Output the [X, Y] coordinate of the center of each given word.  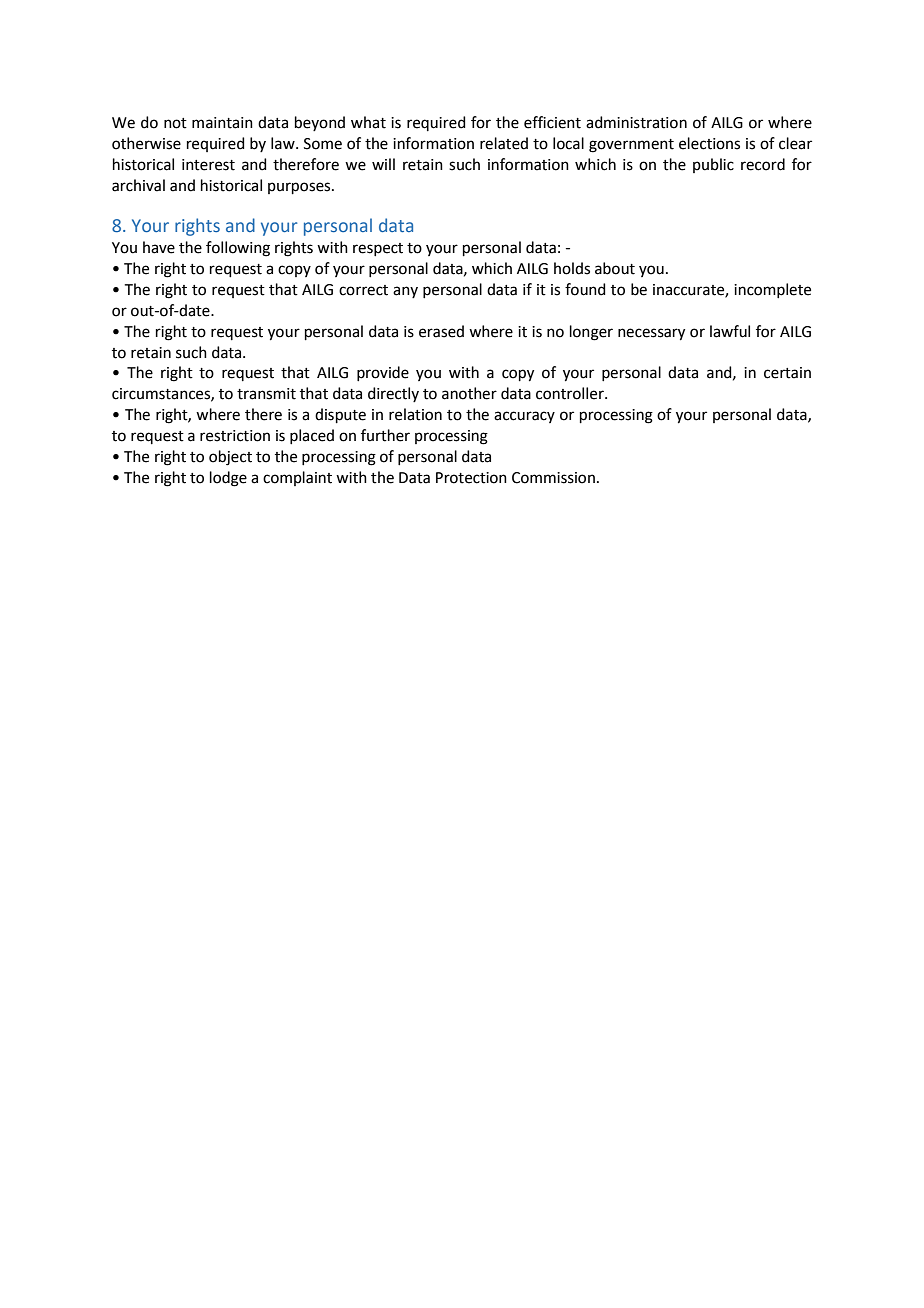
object [230, 458]
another [469, 393]
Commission [553, 478]
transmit [266, 394]
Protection [471, 478]
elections [709, 143]
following [238, 249]
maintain [222, 123]
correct [363, 290]
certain [787, 373]
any [405, 292]
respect [378, 249]
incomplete [772, 290]
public [713, 165]
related [504, 143]
